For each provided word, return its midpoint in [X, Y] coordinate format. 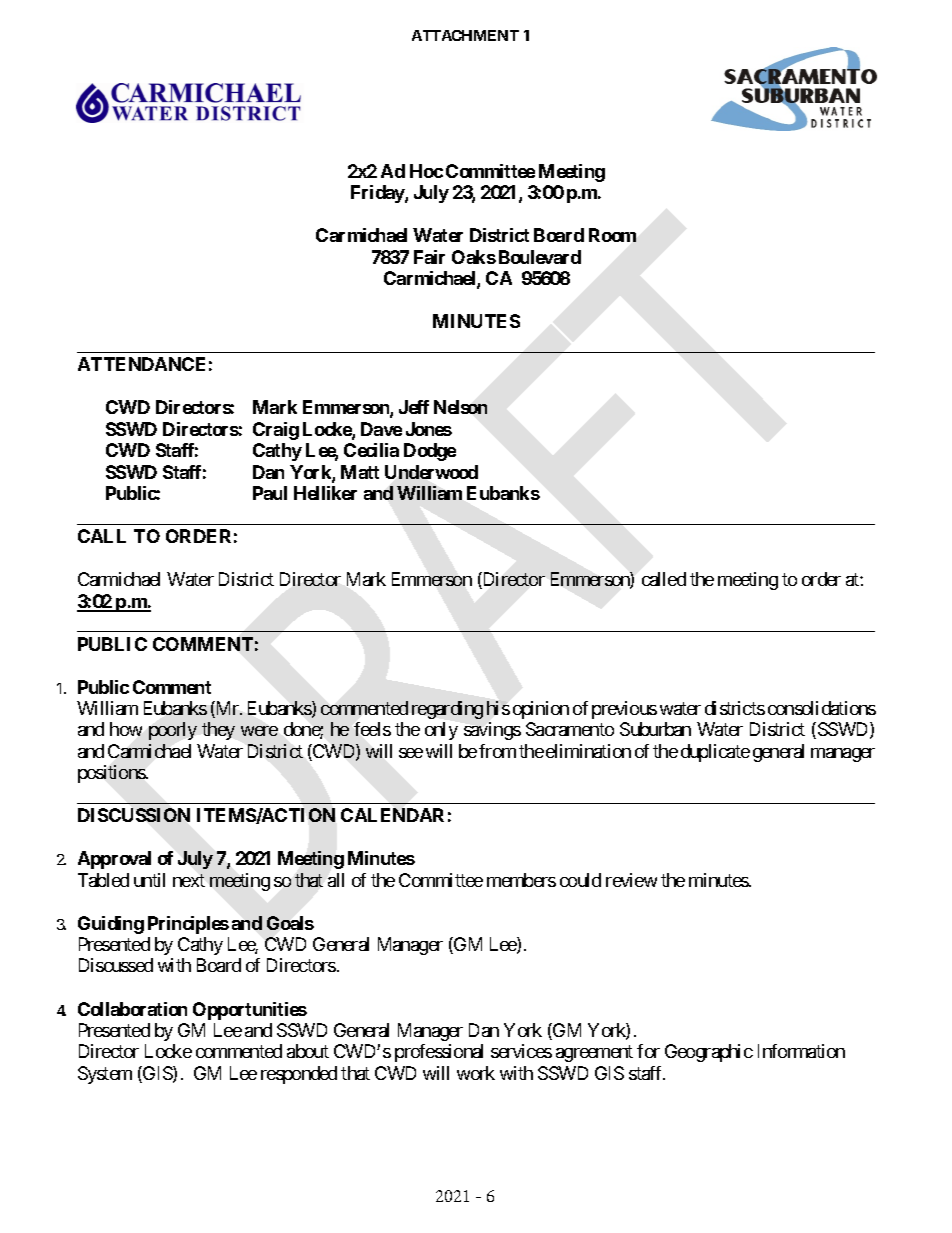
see [411, 753]
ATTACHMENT [465, 35]
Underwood [431, 472]
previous [624, 710]
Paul [270, 493]
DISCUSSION [134, 815]
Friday [378, 194]
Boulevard [540, 257]
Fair [429, 257]
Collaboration [132, 1009]
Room [612, 235]
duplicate [715, 753]
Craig [276, 431]
